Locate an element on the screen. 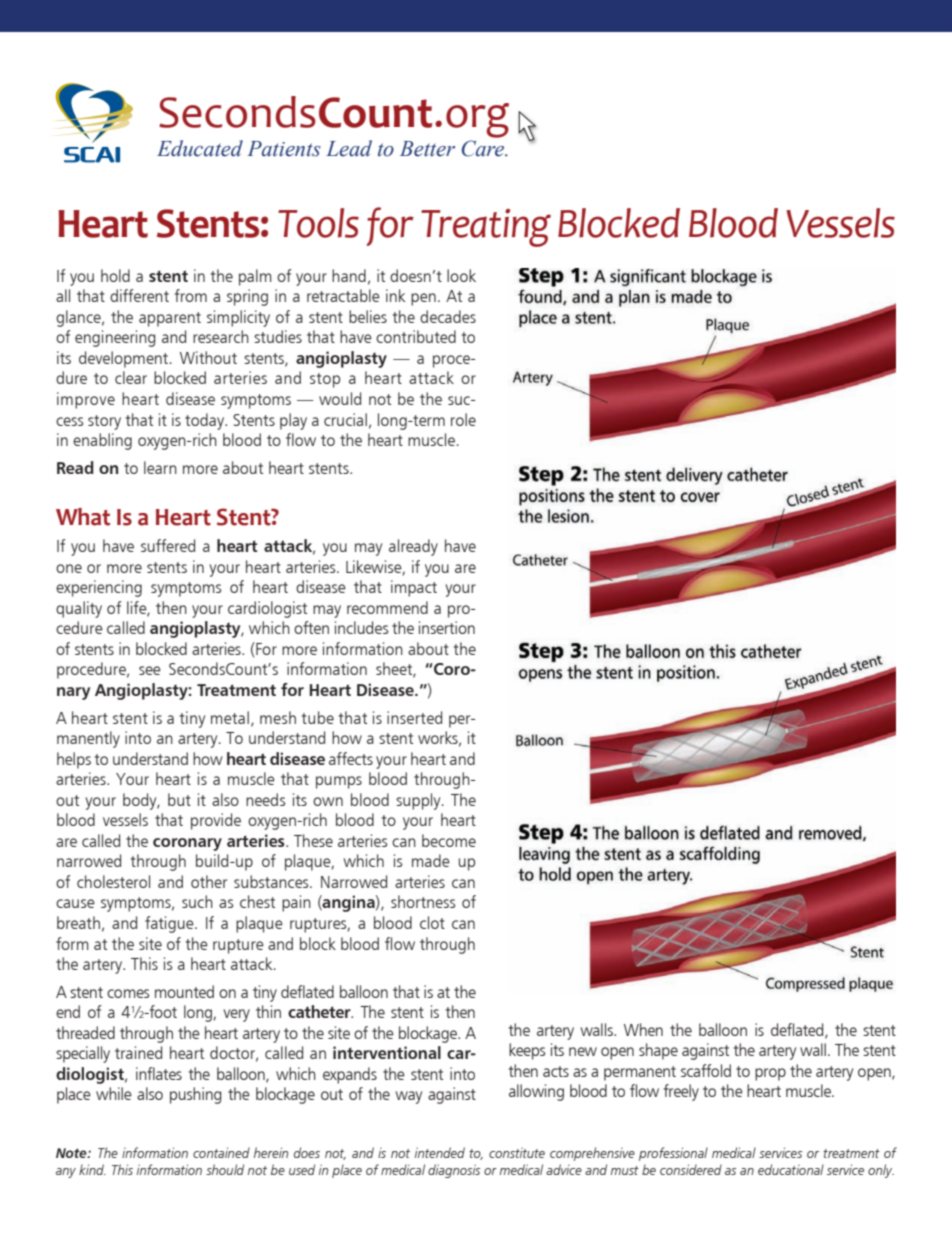 This screenshot has height=1233, width=952. Treating is located at coordinates (486, 228).
